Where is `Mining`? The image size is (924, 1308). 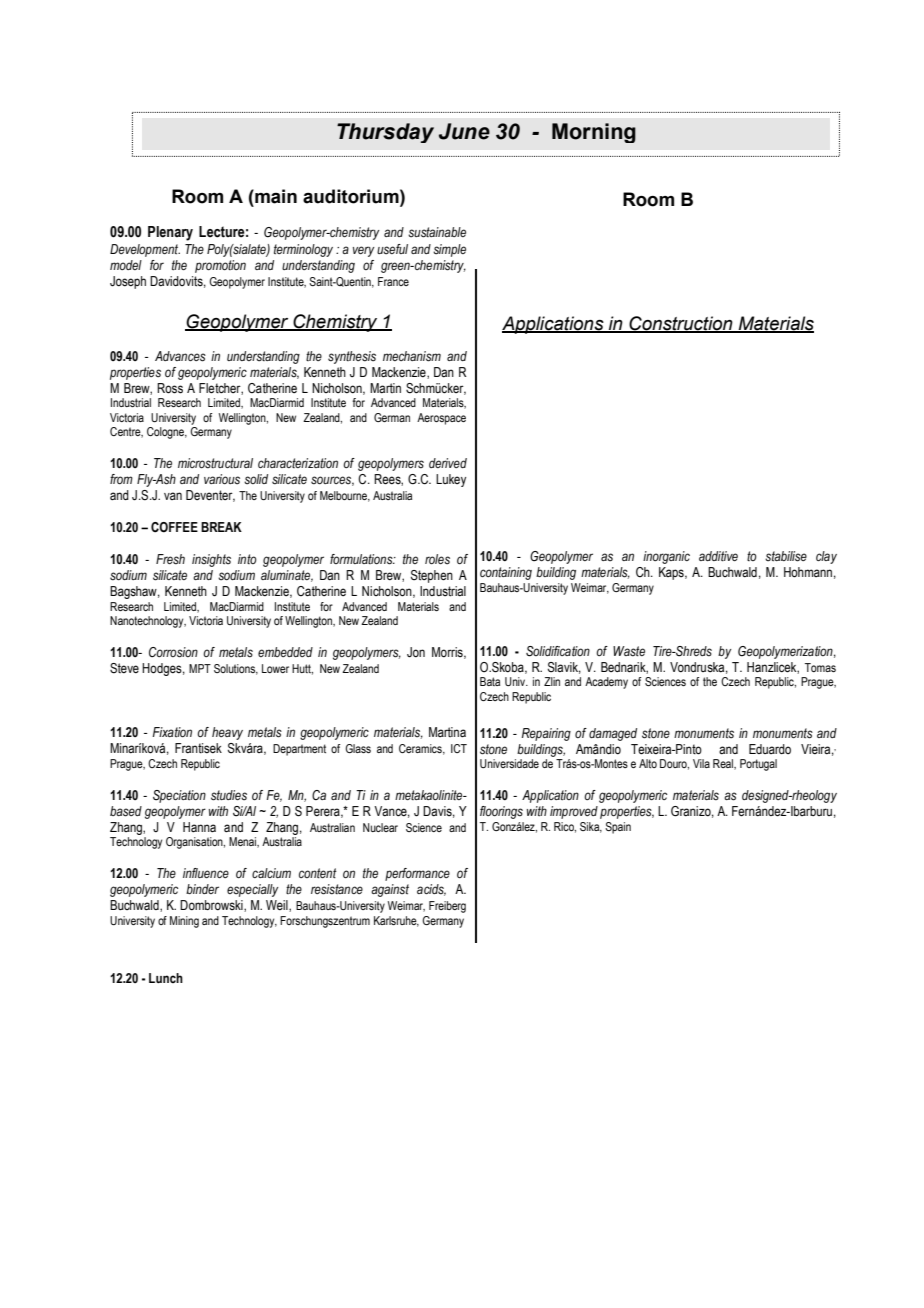
Mining is located at coordinates (184, 922).
